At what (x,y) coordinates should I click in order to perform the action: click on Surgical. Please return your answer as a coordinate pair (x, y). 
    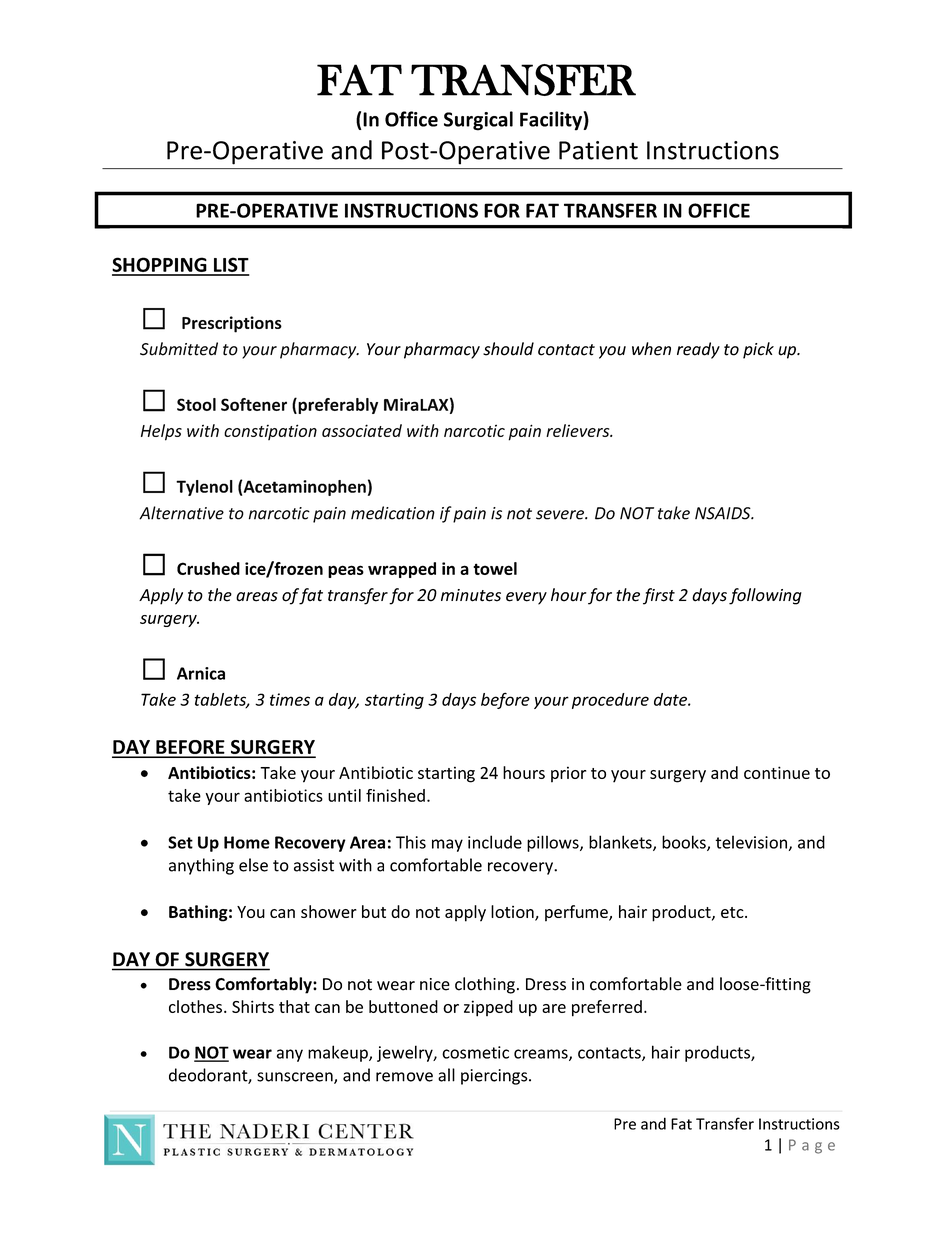
    Looking at the image, I should click on (478, 121).
